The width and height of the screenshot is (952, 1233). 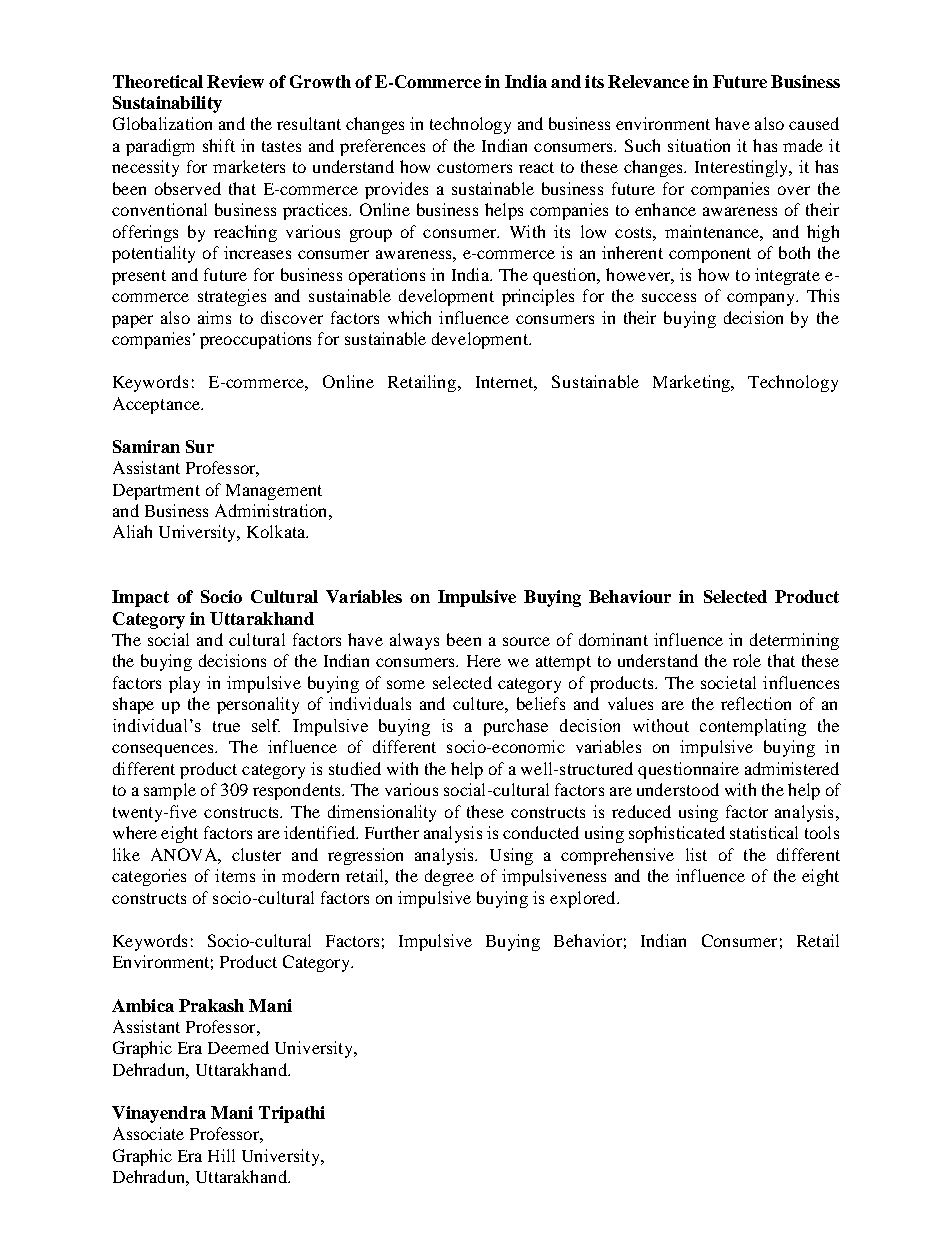 What do you see at coordinates (516, 727) in the screenshot?
I see `purchase` at bounding box center [516, 727].
